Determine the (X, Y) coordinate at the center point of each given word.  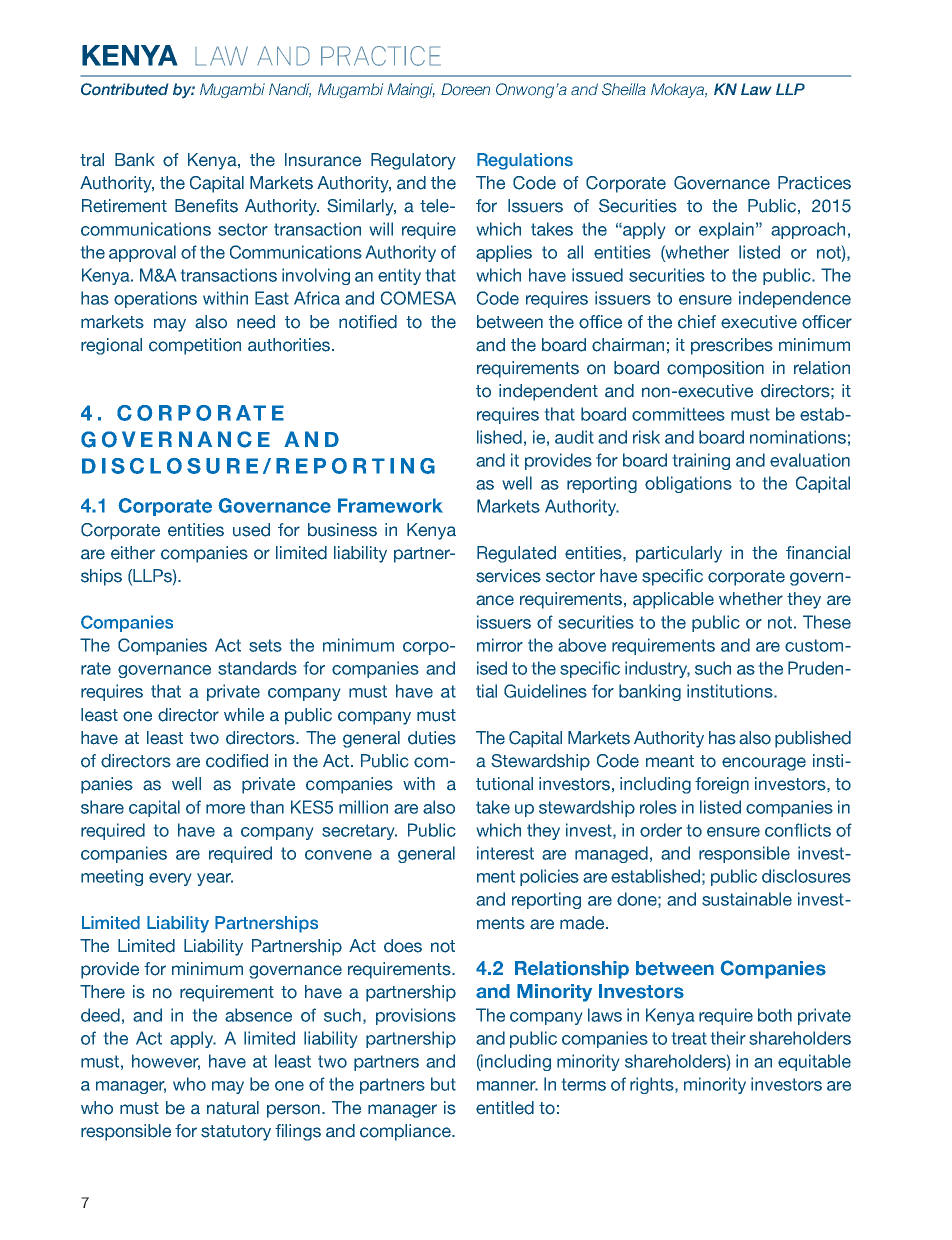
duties (432, 738)
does (403, 946)
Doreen (465, 89)
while (244, 714)
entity (399, 276)
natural (233, 1108)
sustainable (747, 899)
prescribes (732, 346)
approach (808, 230)
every (170, 879)
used (251, 530)
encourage (764, 764)
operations (155, 299)
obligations (688, 484)
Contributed (124, 89)
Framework (390, 505)
